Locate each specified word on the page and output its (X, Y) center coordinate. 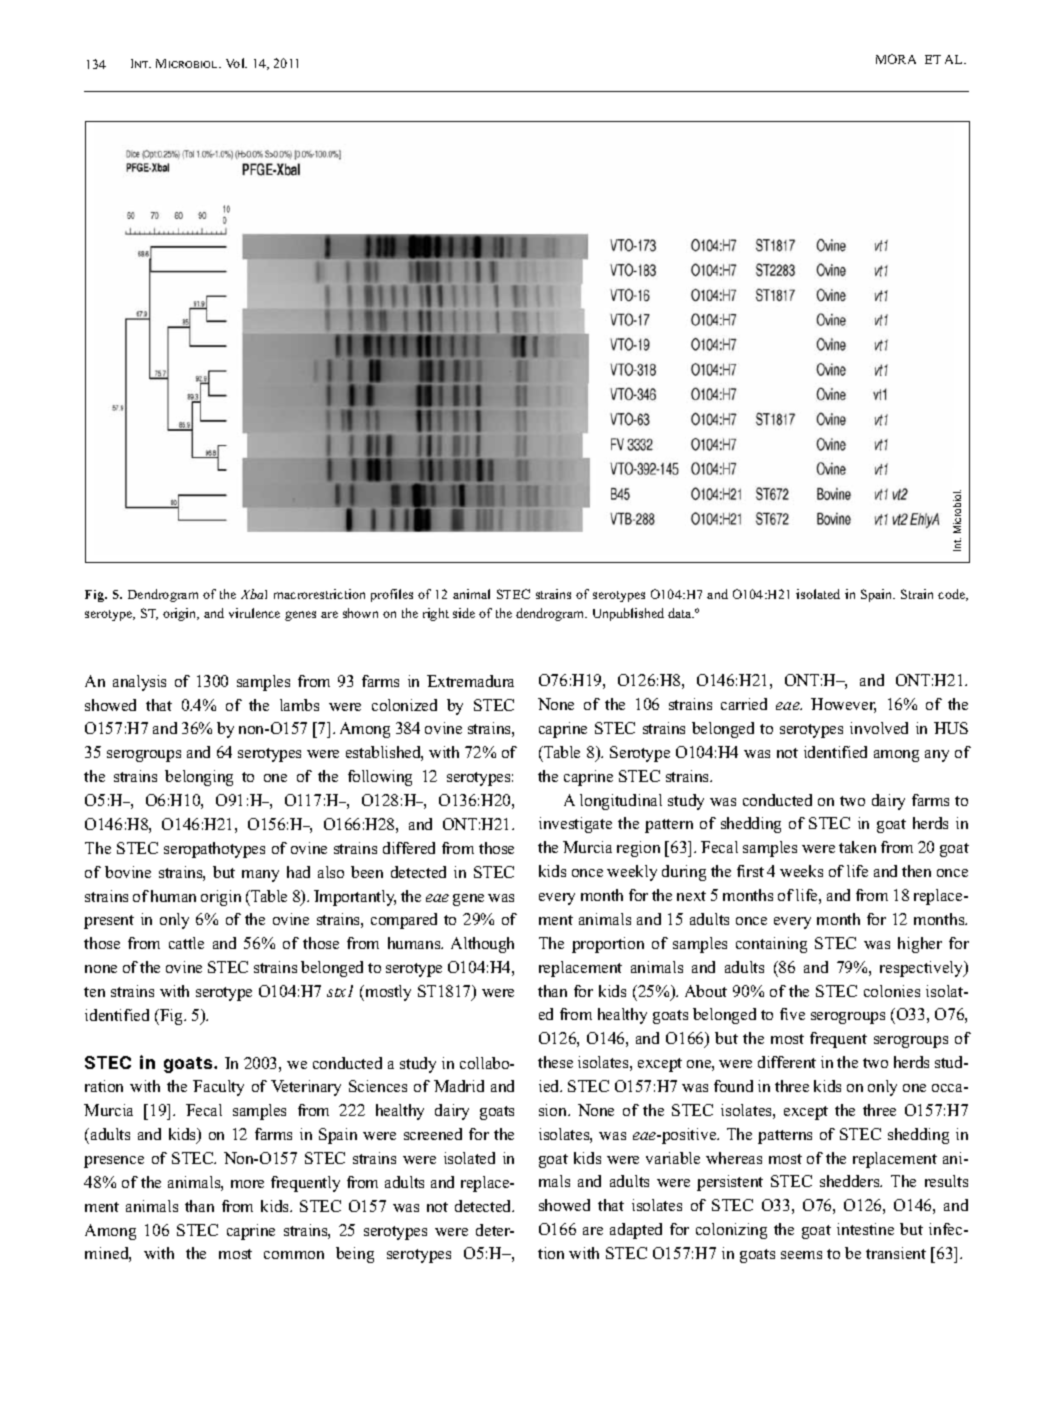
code (953, 595)
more (247, 1184)
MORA (896, 59)
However (843, 705)
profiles (392, 595)
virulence (254, 613)
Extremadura (470, 681)
